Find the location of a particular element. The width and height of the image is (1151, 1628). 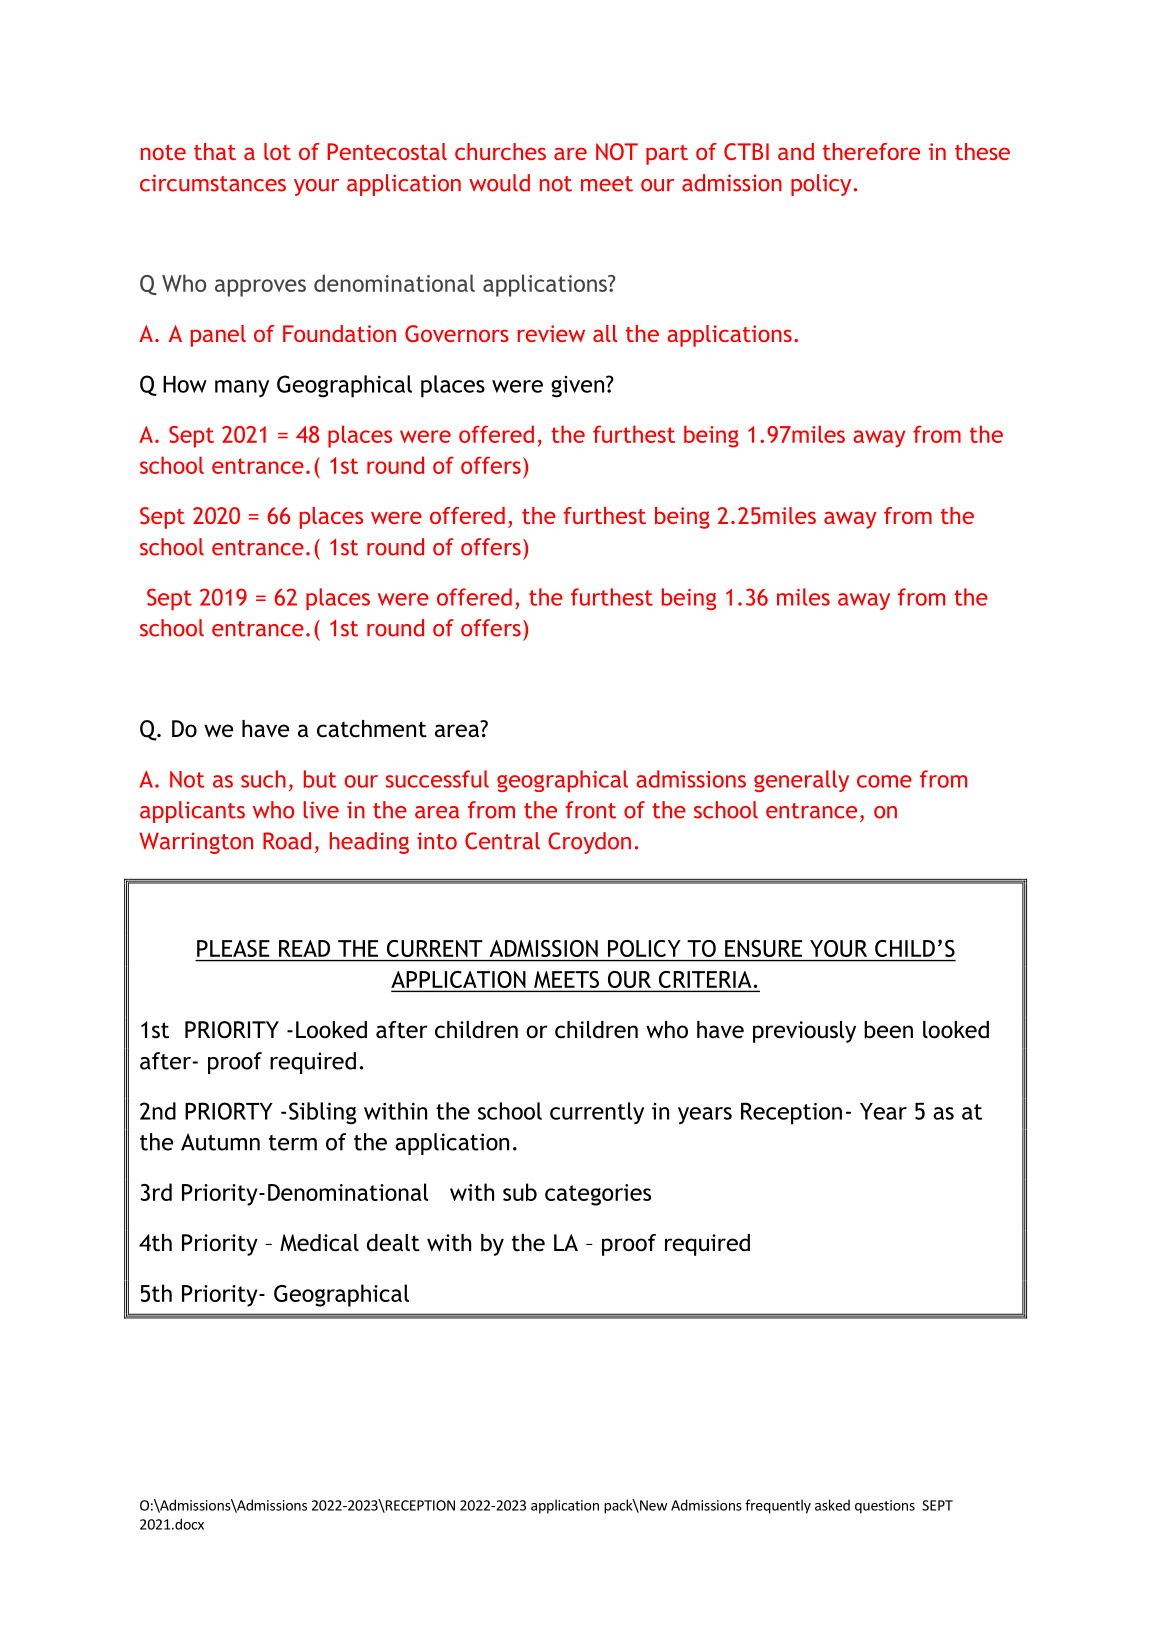

Road is located at coordinates (287, 841).
